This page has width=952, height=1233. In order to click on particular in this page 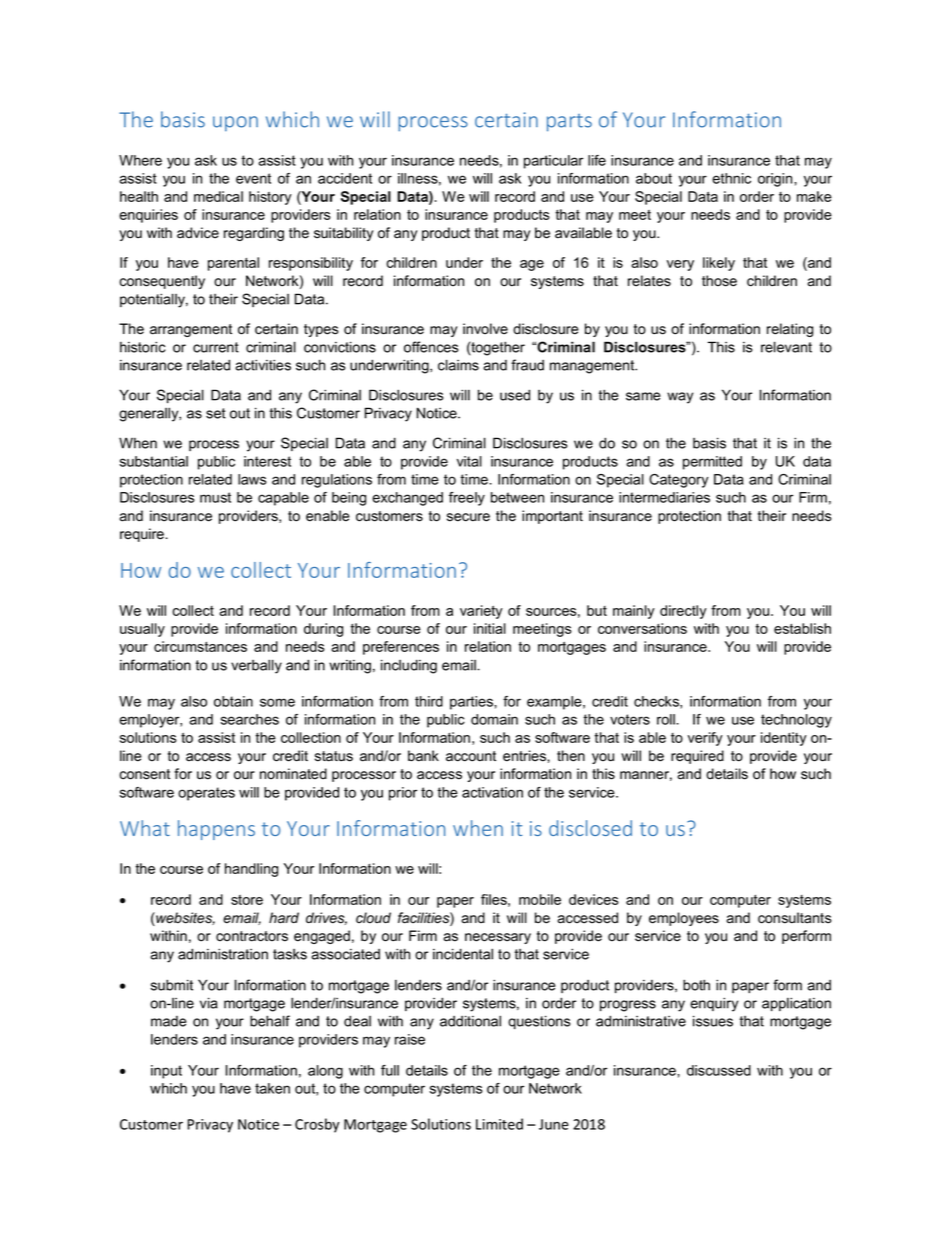, I will do `click(553, 162)`.
